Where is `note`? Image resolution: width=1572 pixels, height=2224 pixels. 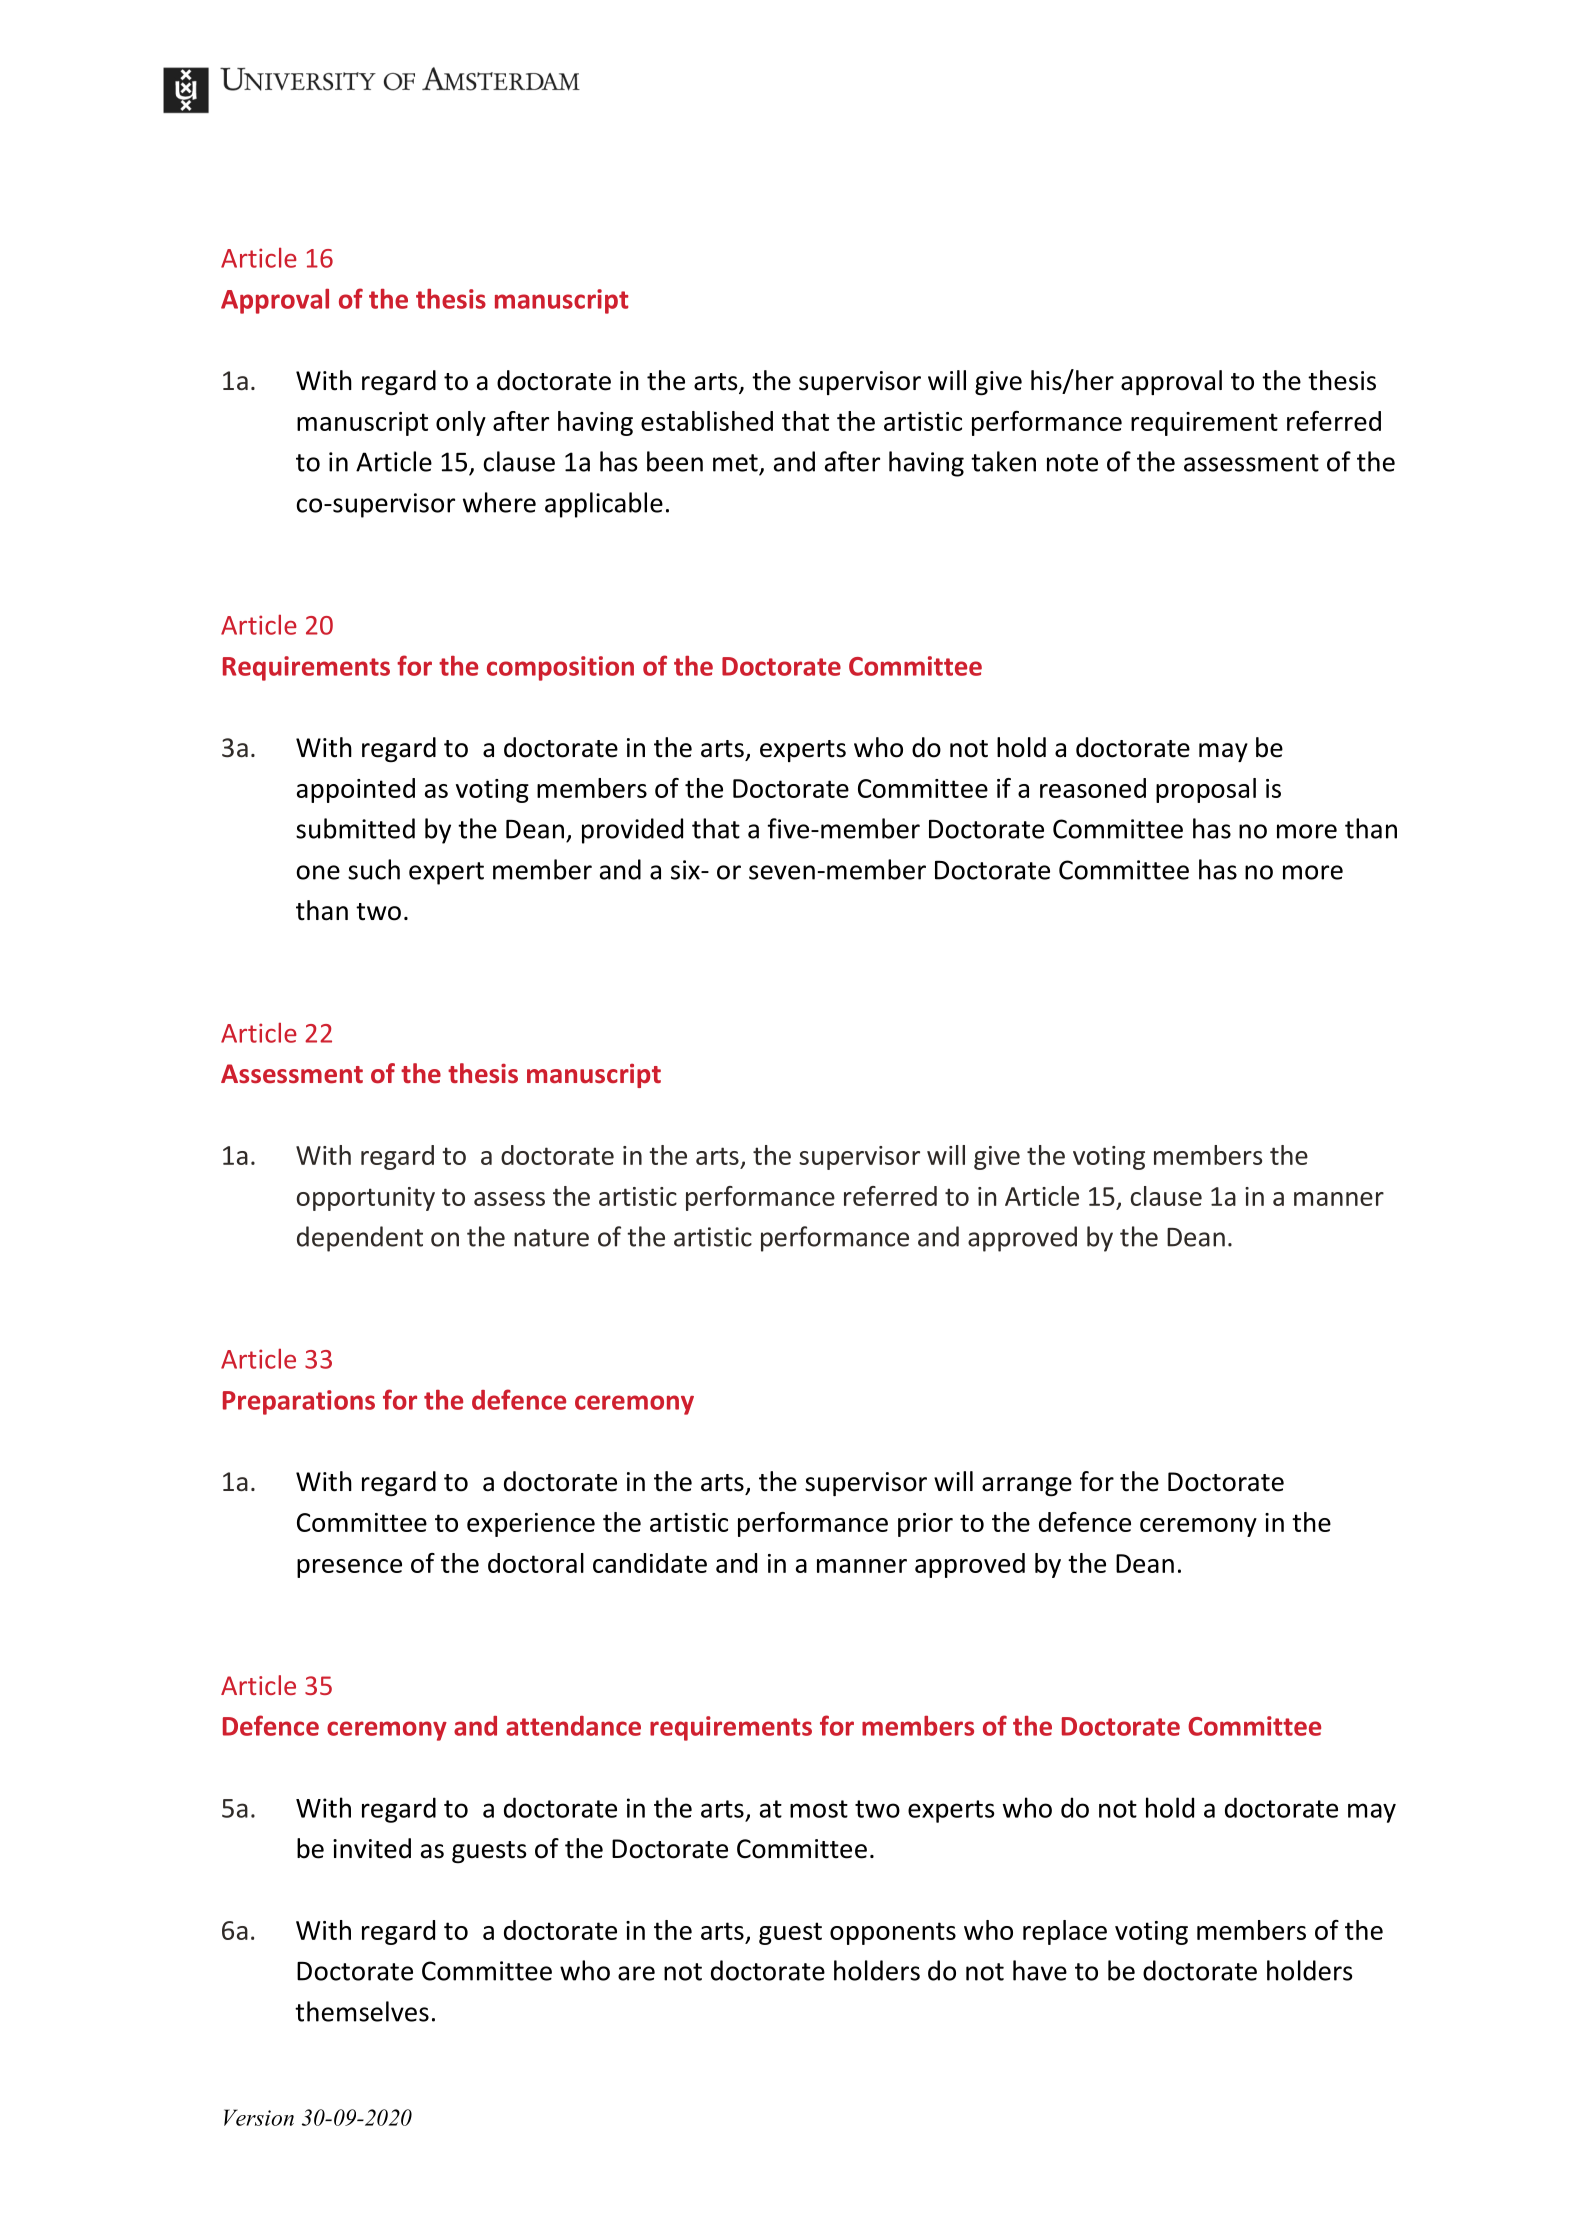
note is located at coordinates (1072, 463).
